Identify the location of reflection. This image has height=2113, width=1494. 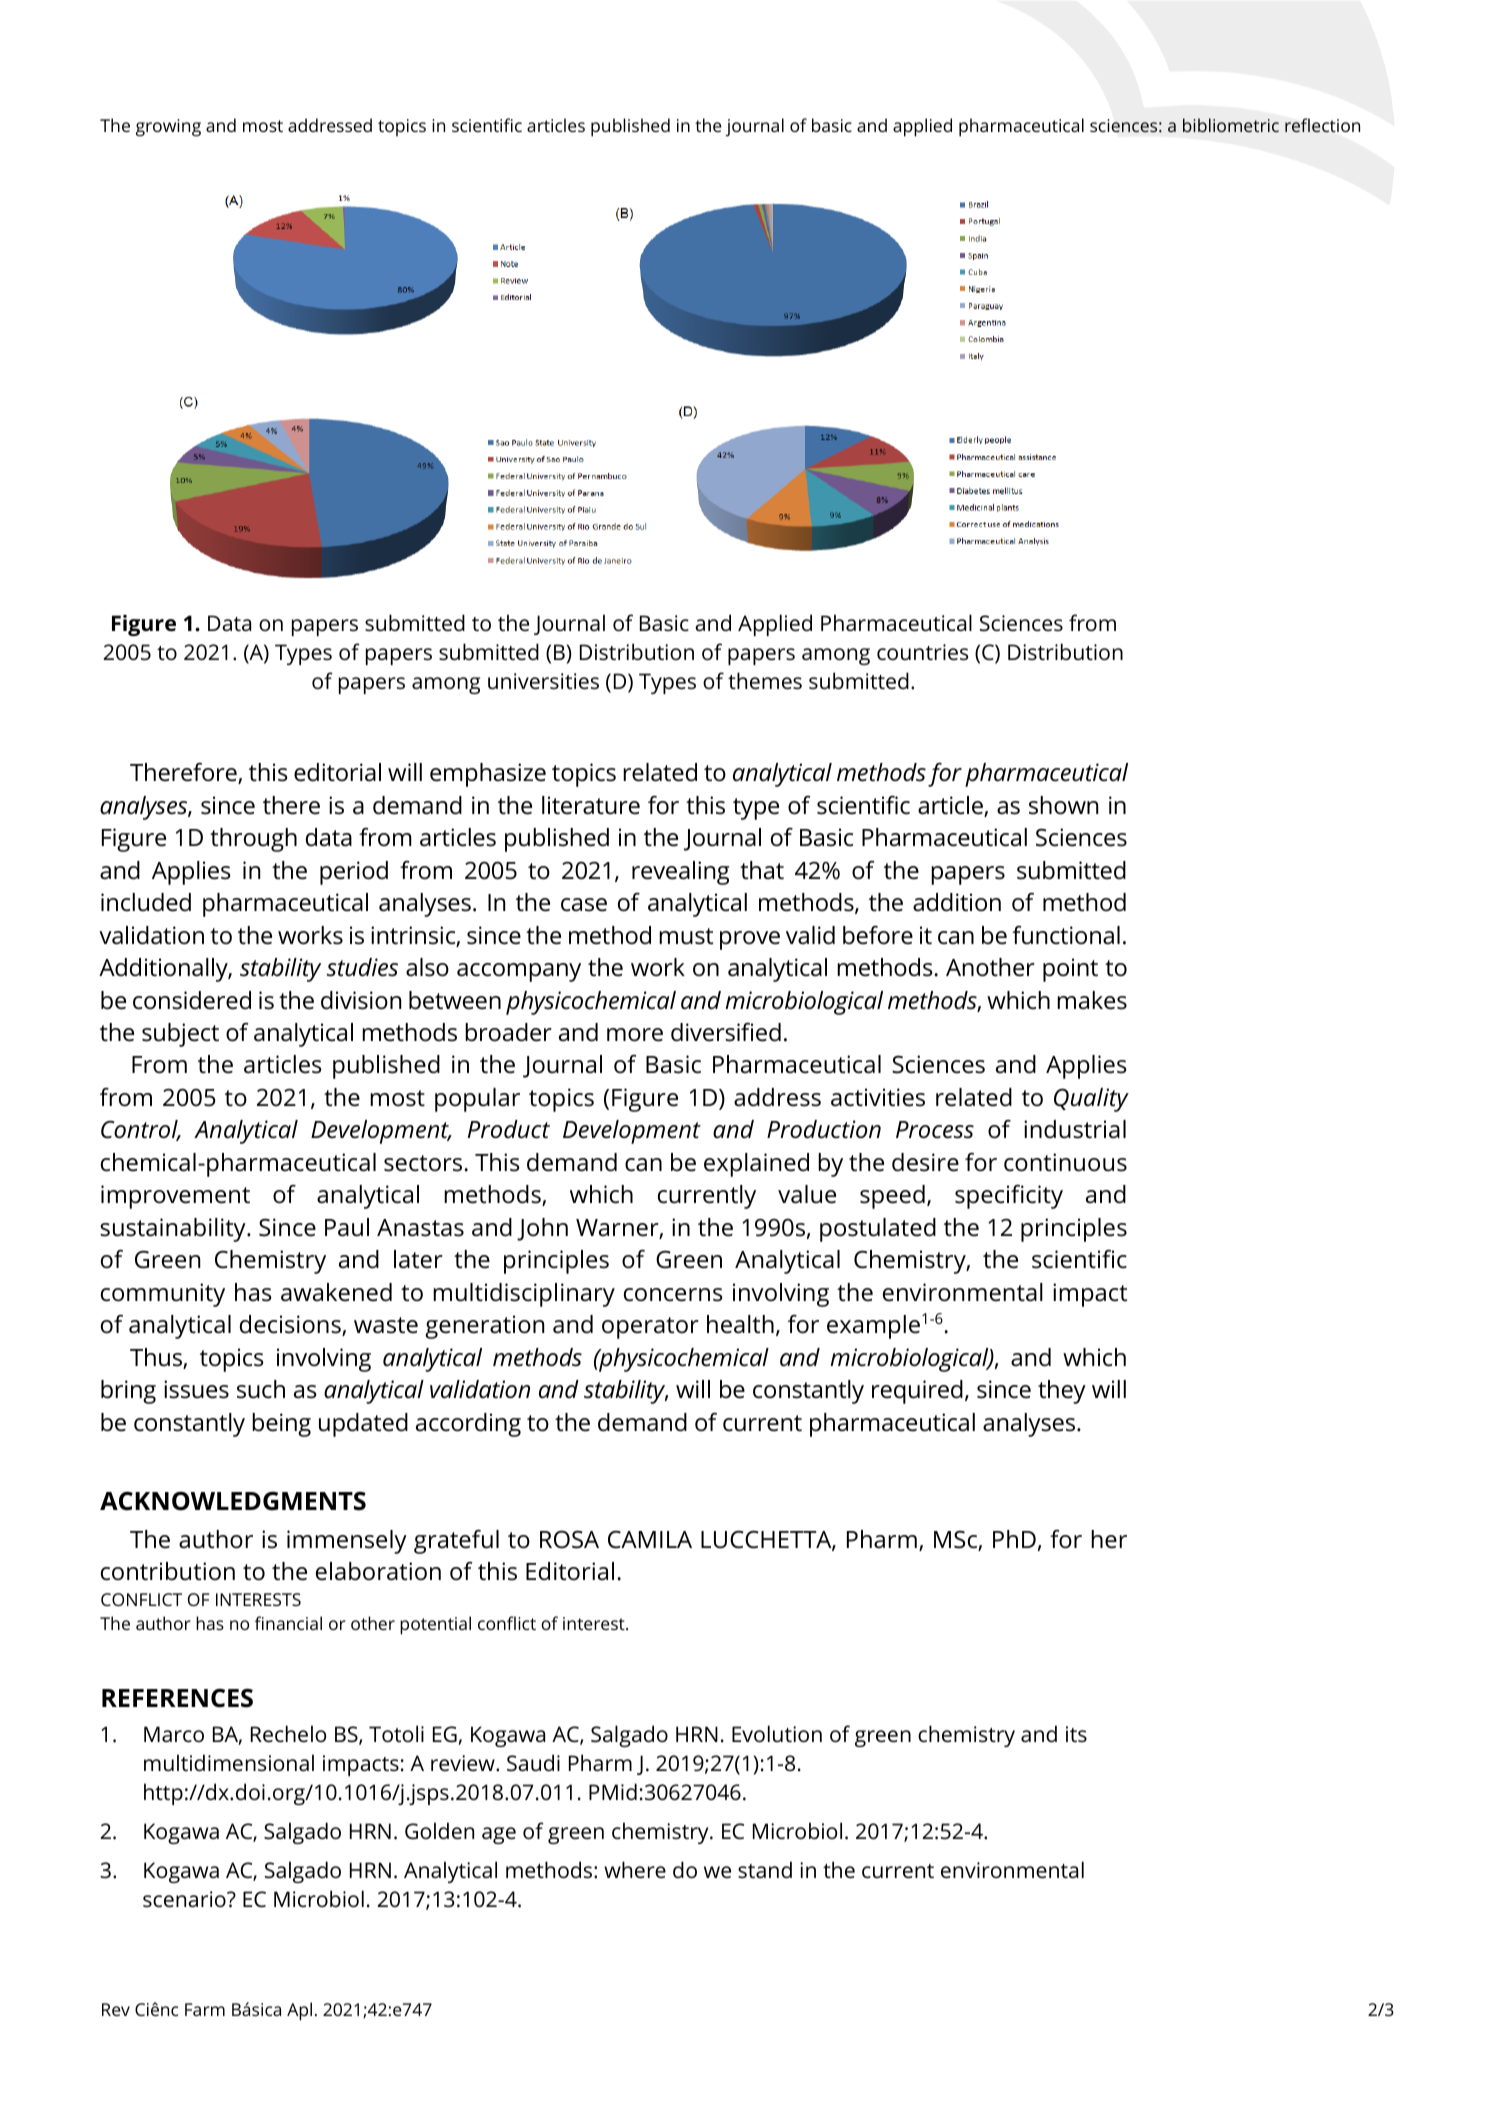
(1322, 125).
